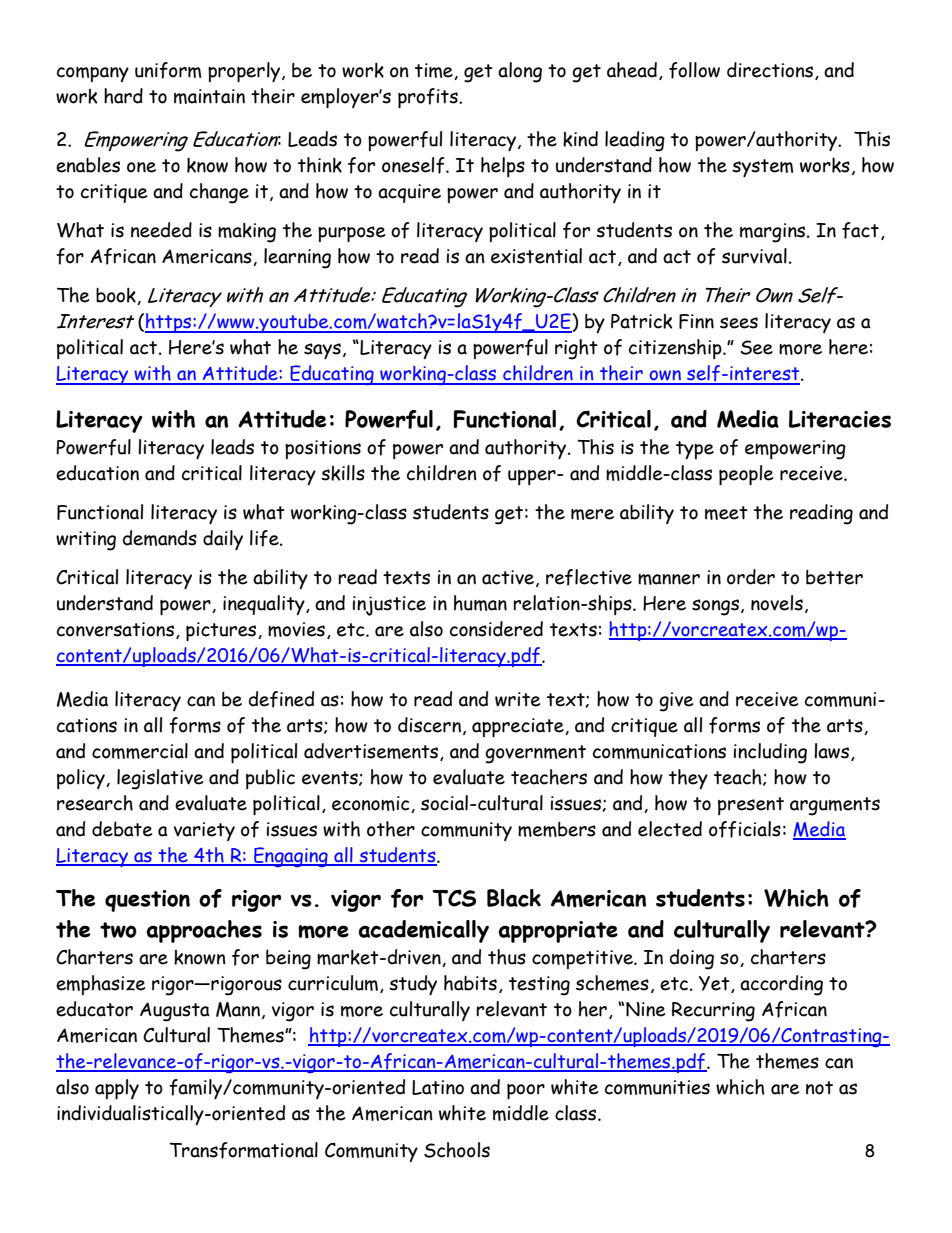 This document has width=952, height=1233. I want to click on demands, so click(160, 538).
